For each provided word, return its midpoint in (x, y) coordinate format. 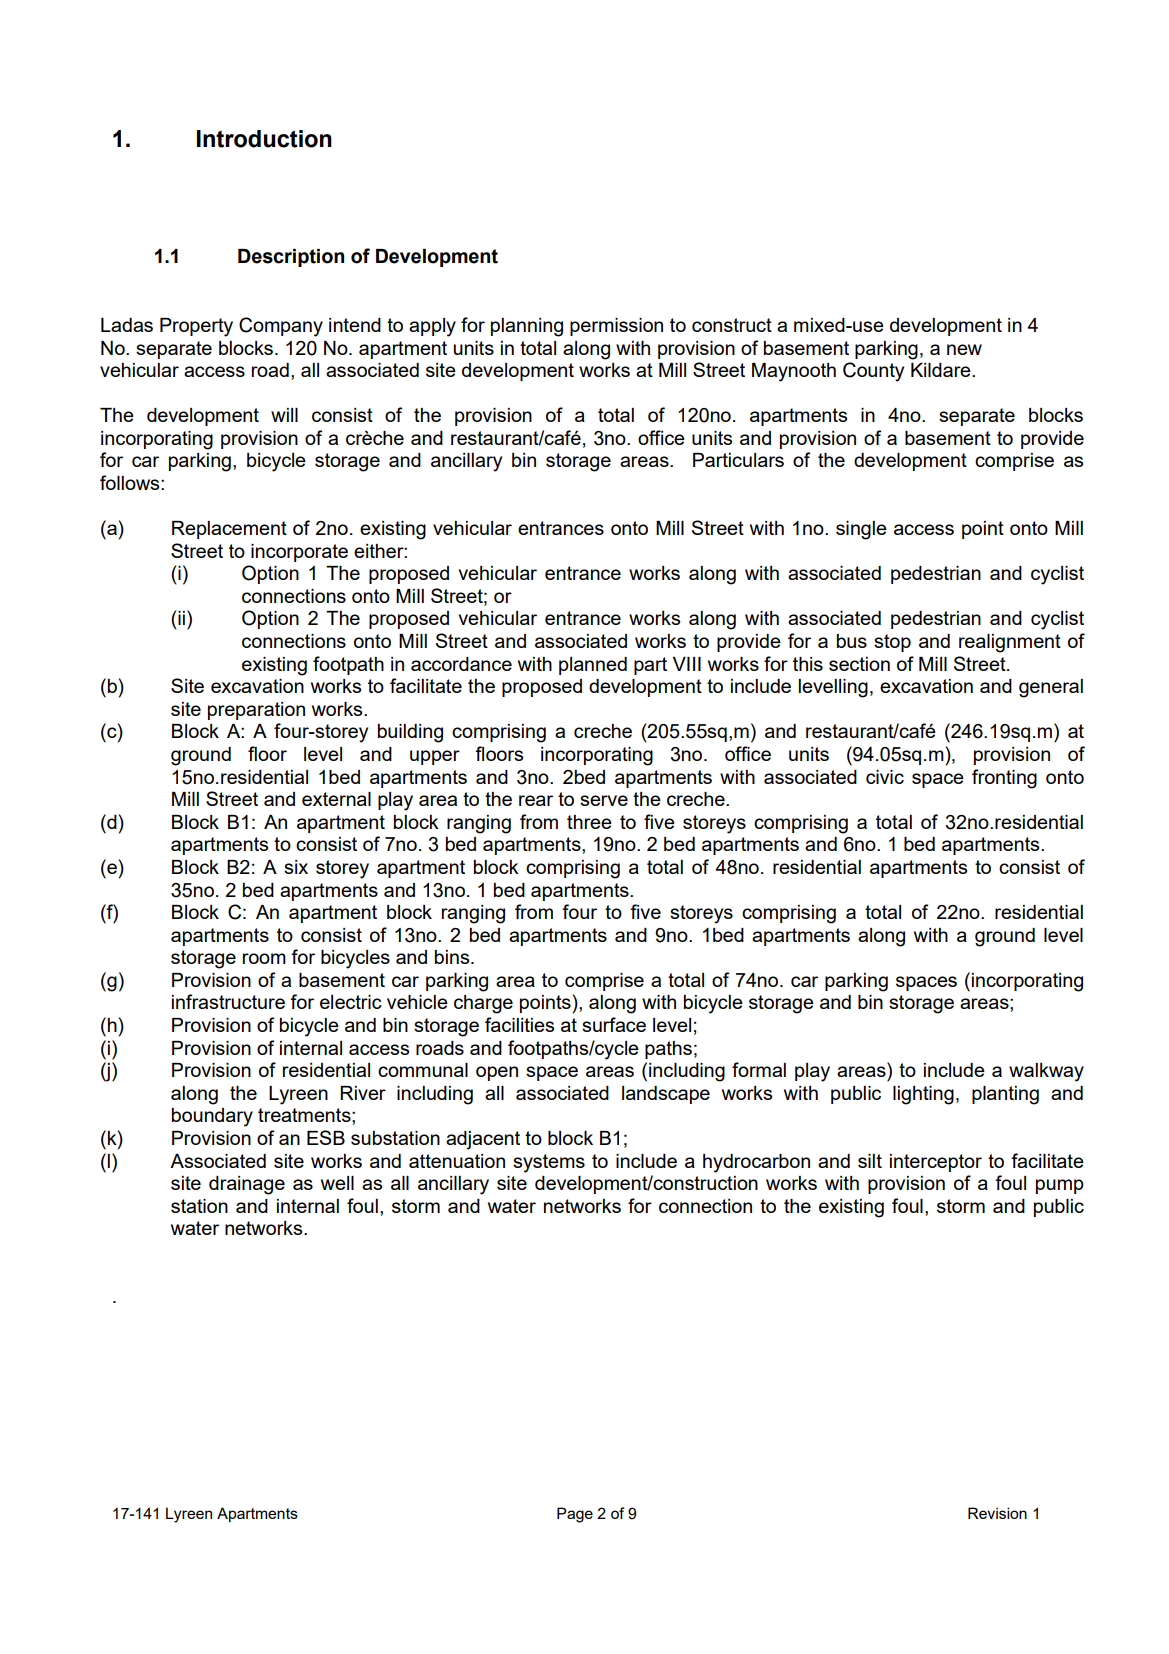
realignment (1010, 643)
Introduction (264, 139)
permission (616, 327)
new (964, 349)
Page (575, 1515)
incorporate (299, 553)
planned (593, 666)
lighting (923, 1095)
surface (614, 1024)
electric (351, 1002)
